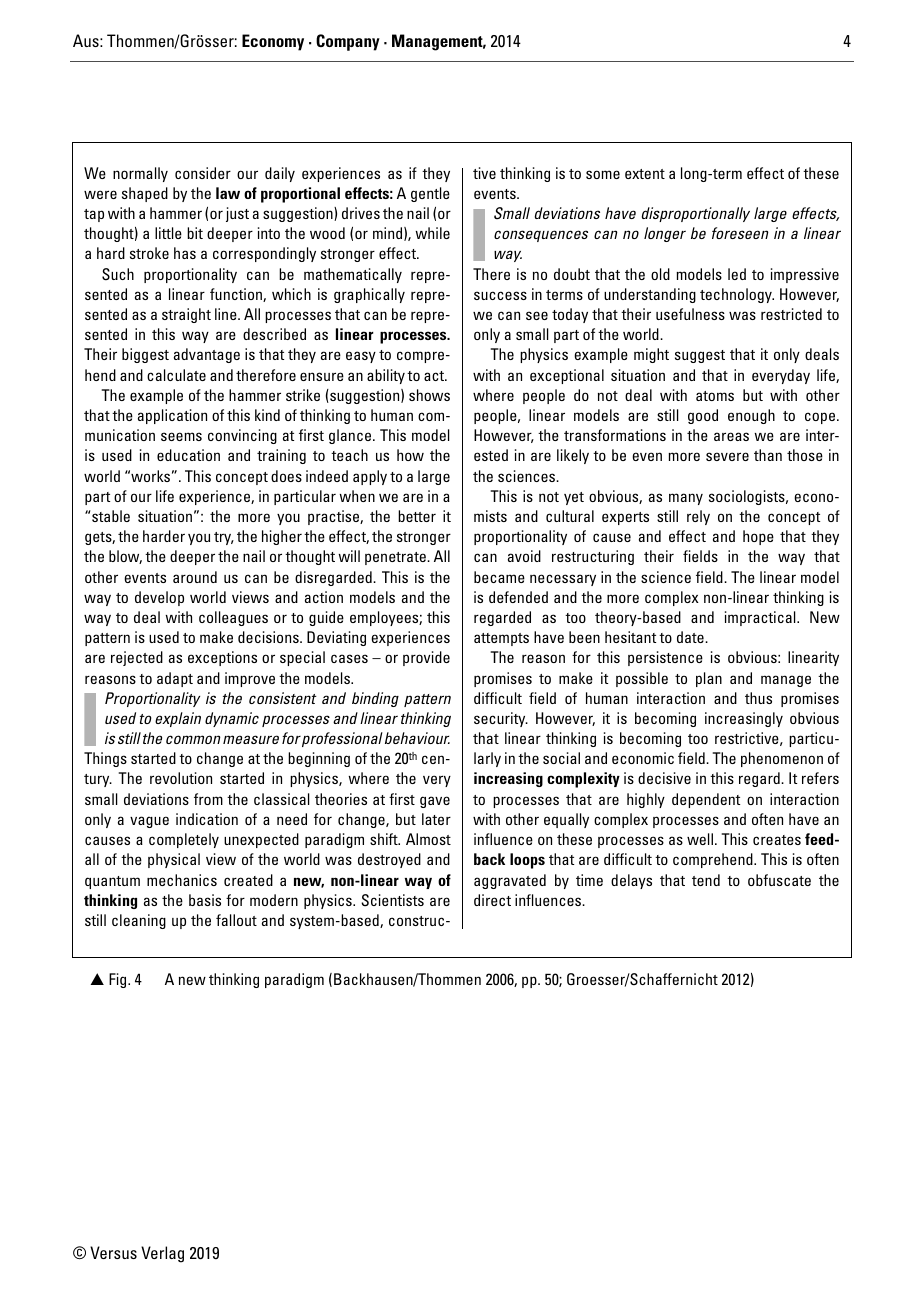 This screenshot has height=1308, width=924. Describe the element at coordinates (417, 738) in the screenshot. I see `behaviour` at that location.
